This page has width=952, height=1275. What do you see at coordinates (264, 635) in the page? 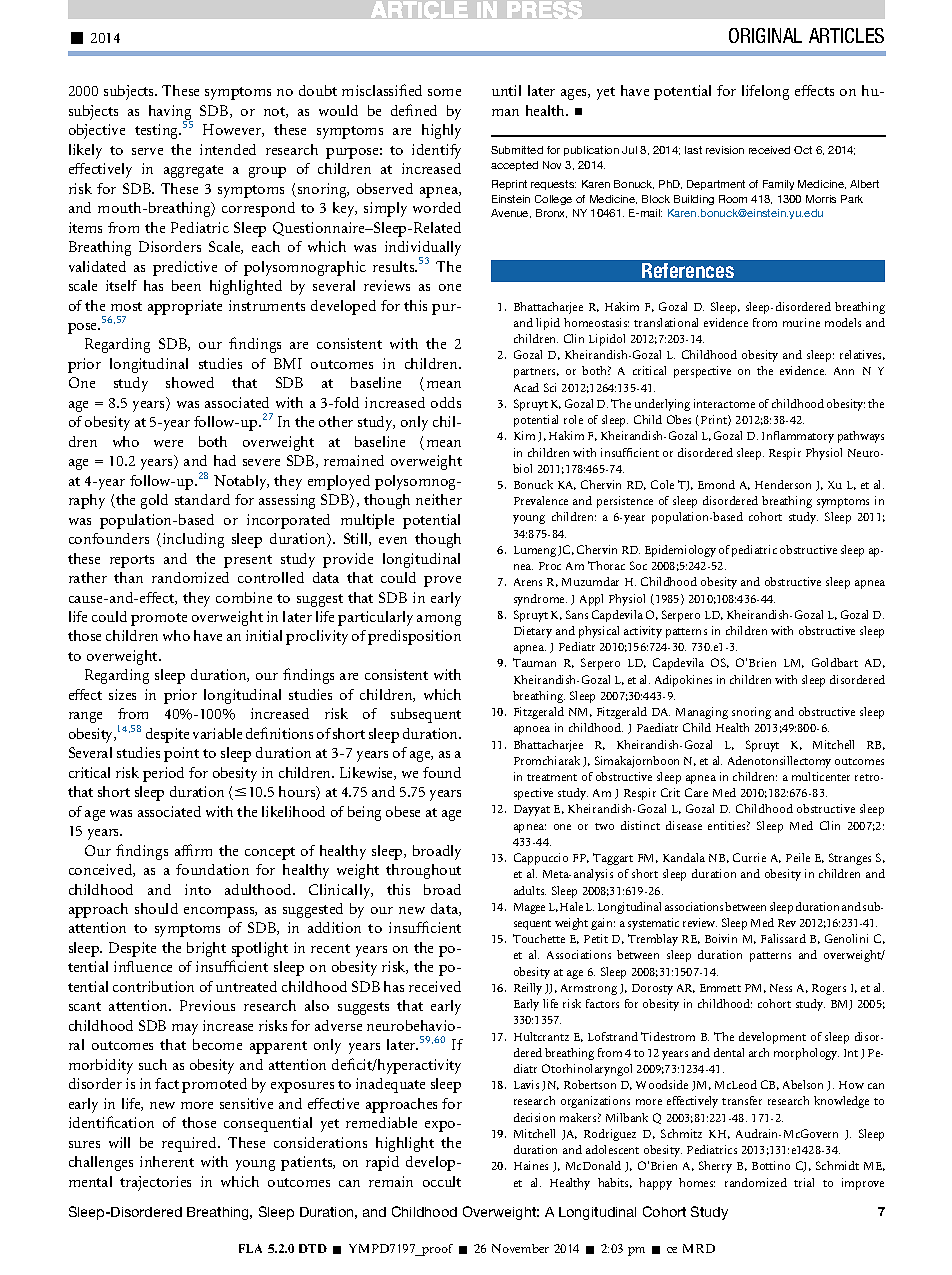
I see `initial` at bounding box center [264, 635].
